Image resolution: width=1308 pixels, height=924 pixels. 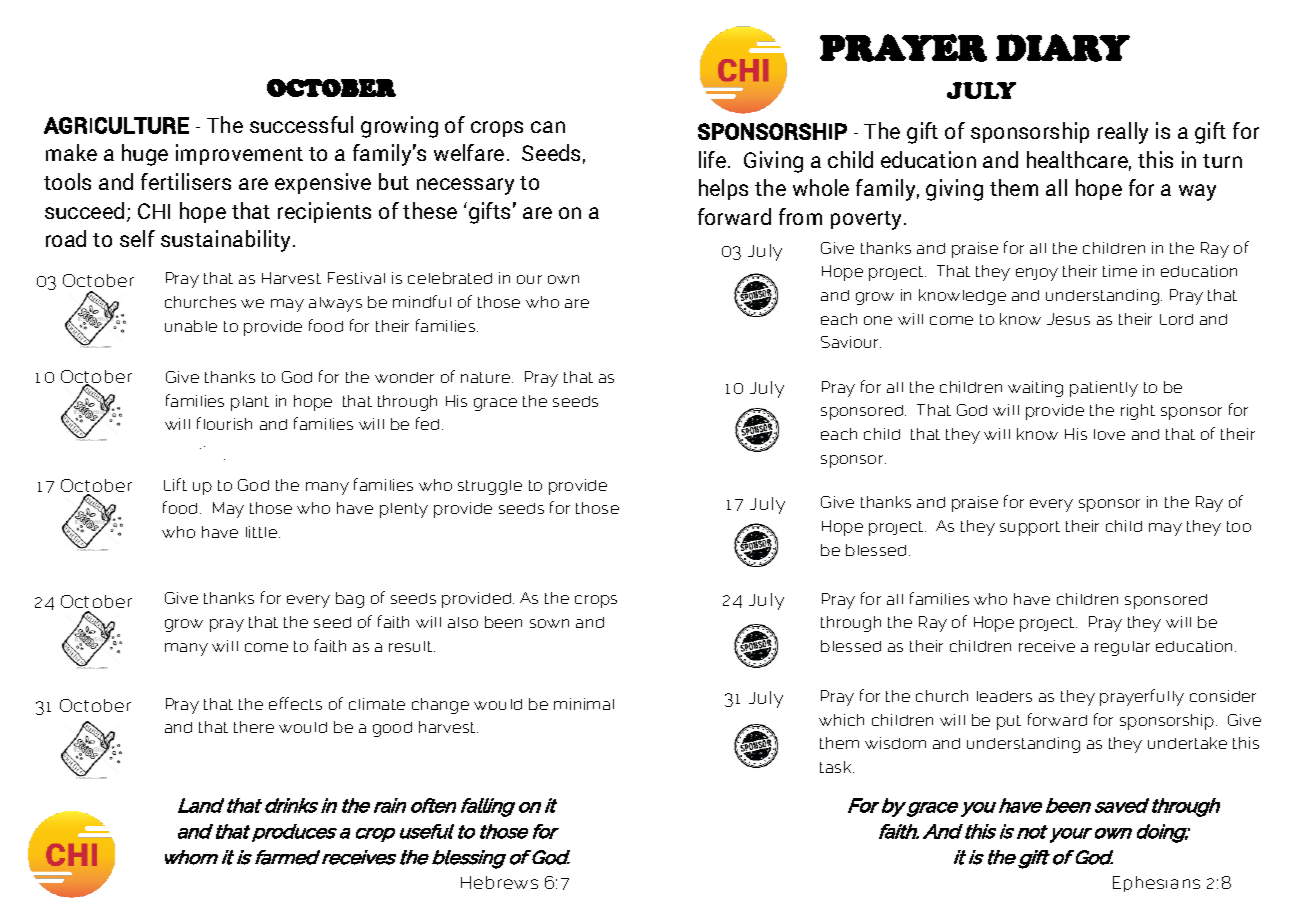 What do you see at coordinates (837, 767) in the screenshot?
I see `task` at bounding box center [837, 767].
